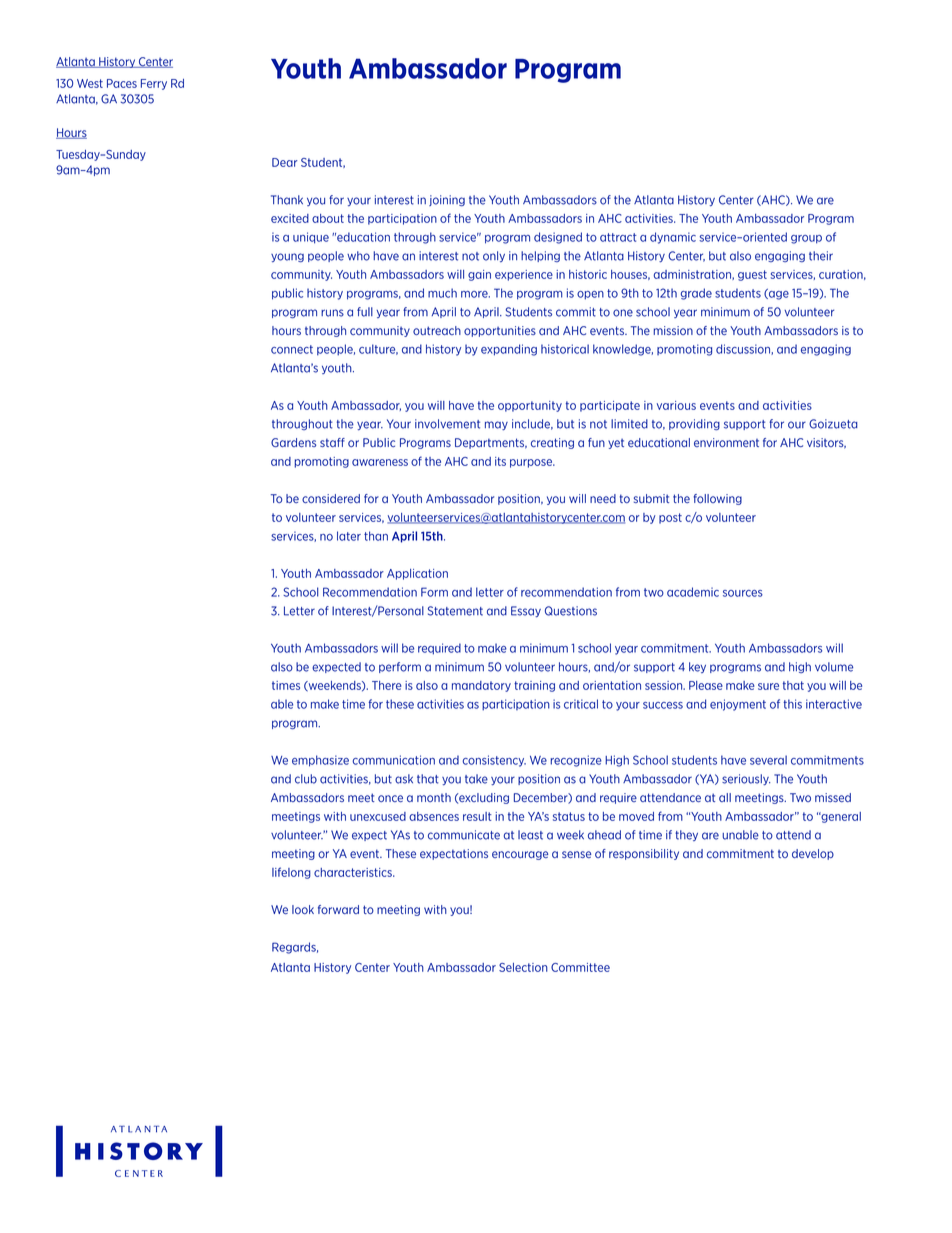  I want to click on look, so click(303, 909).
